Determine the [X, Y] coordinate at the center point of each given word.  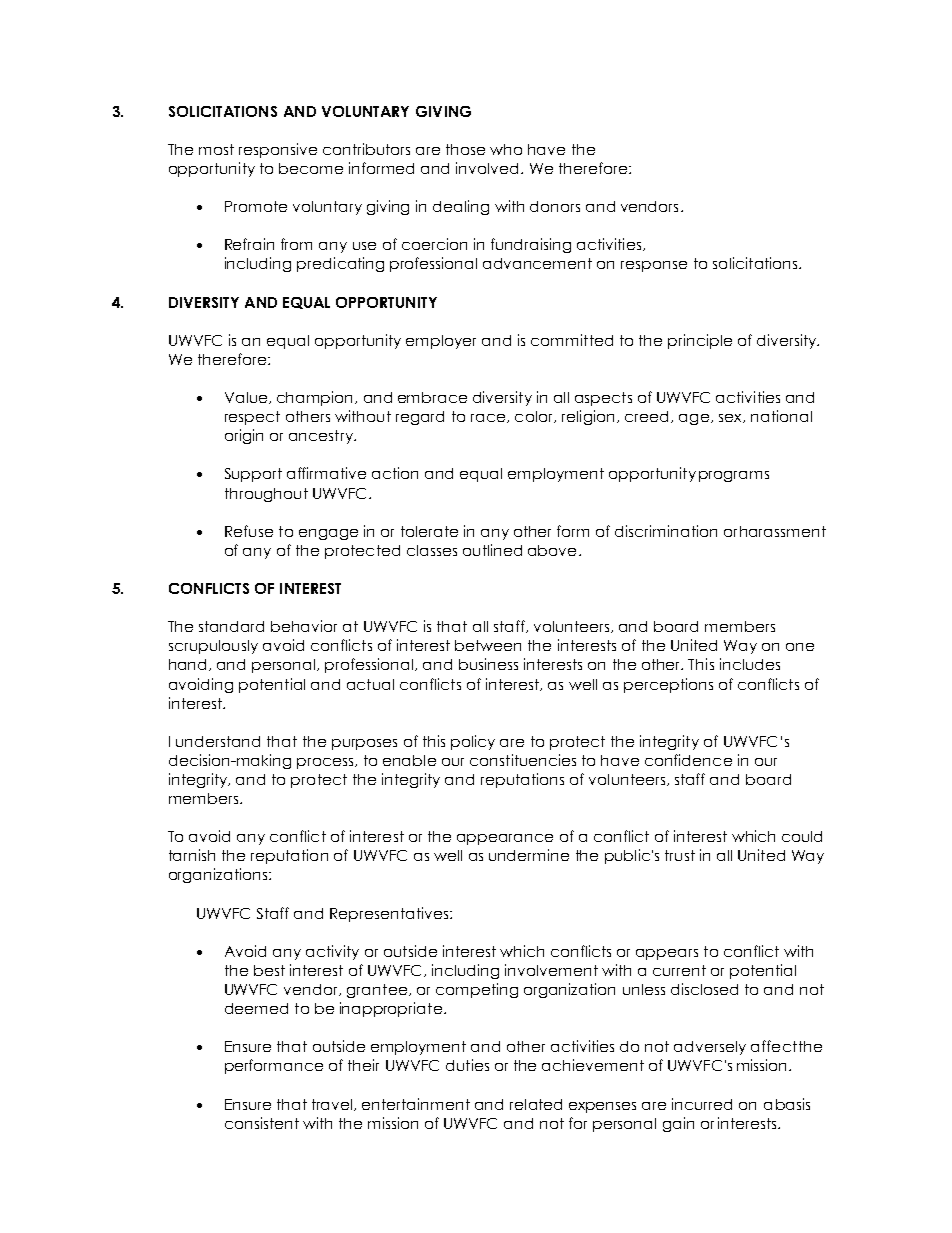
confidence [688, 760]
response [654, 266]
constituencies [523, 760]
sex [731, 418]
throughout [266, 495]
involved [487, 168]
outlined [492, 550]
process [326, 763]
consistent [262, 1123]
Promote [256, 206]
